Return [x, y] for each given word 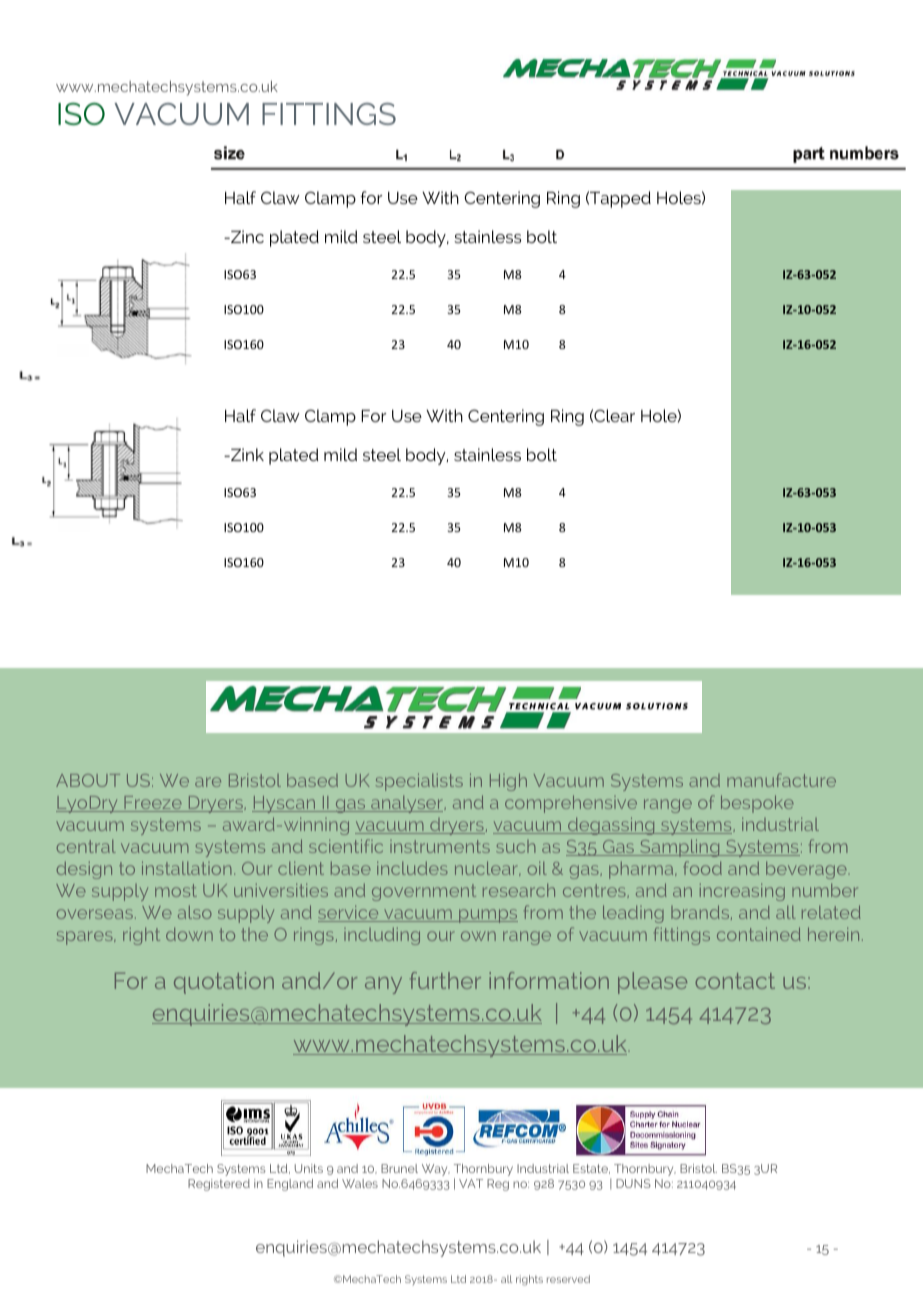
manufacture [781, 780]
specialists [419, 782]
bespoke [757, 804]
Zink [246, 454]
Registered [219, 1185]
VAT [471, 1183]
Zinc [246, 236]
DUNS [633, 1183]
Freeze [153, 804]
